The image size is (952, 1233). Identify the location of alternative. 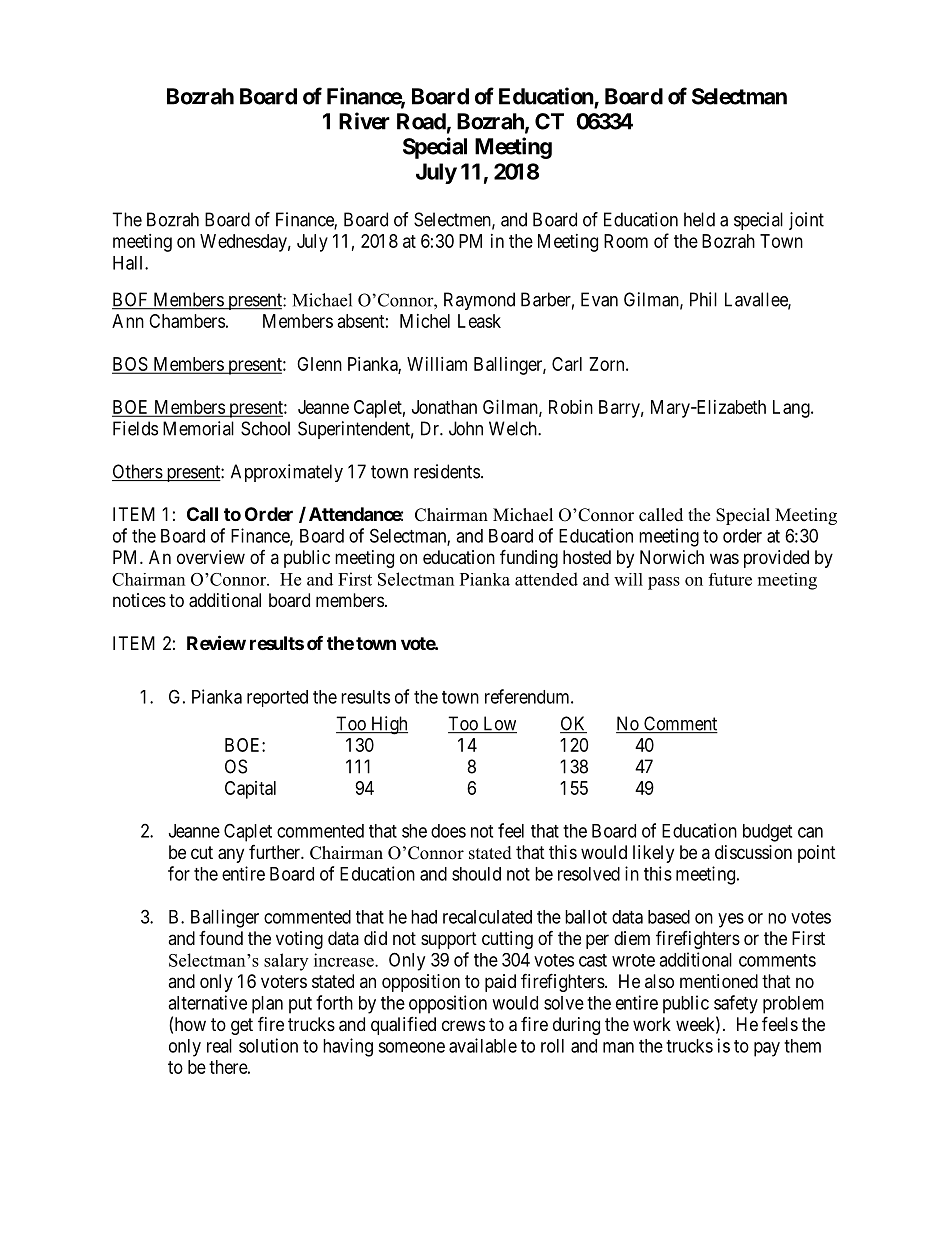
(207, 1002).
